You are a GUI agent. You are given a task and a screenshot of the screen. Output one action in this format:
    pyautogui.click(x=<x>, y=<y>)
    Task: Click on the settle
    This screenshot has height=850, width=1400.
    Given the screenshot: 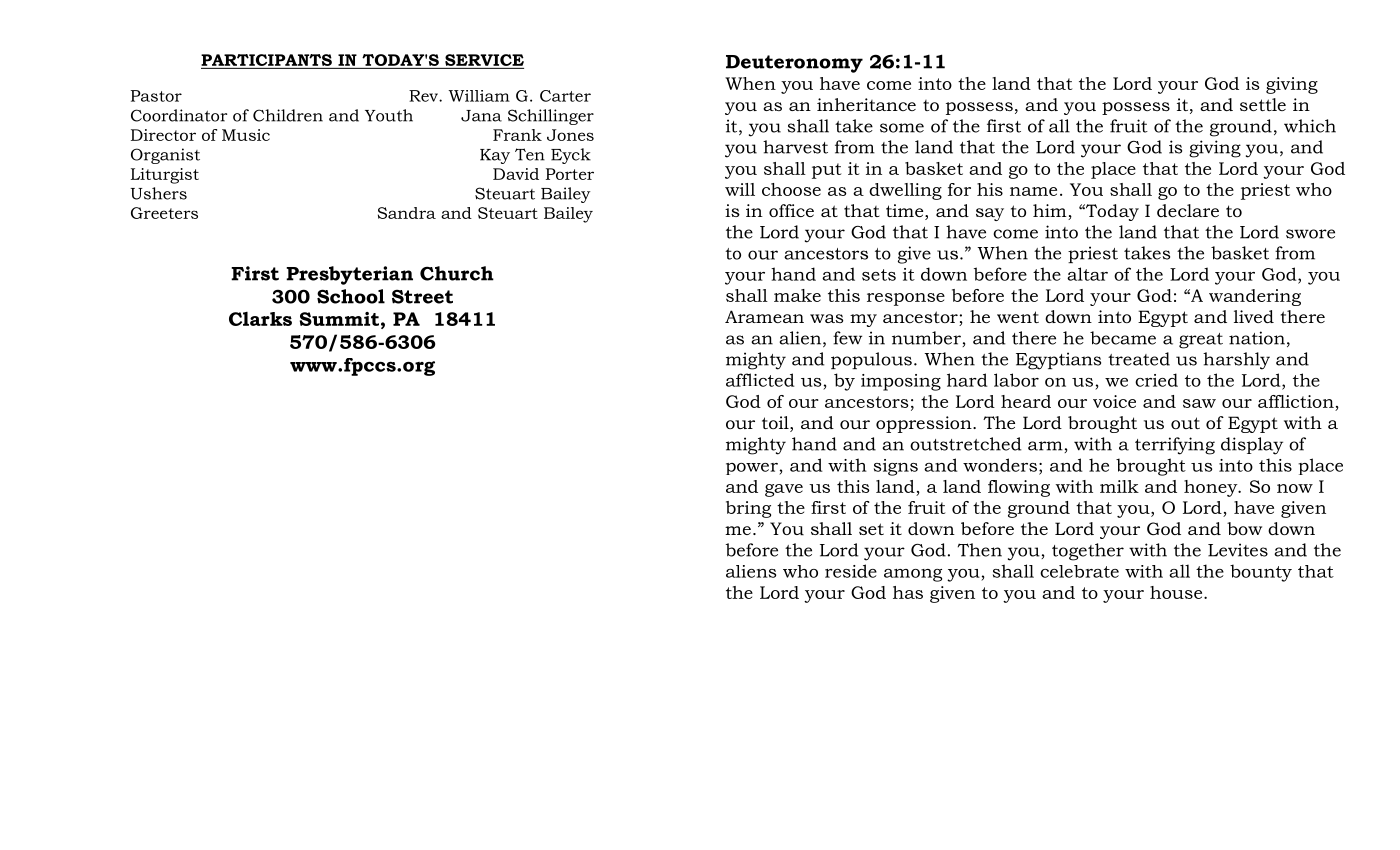 What is the action you would take?
    pyautogui.click(x=1263, y=104)
